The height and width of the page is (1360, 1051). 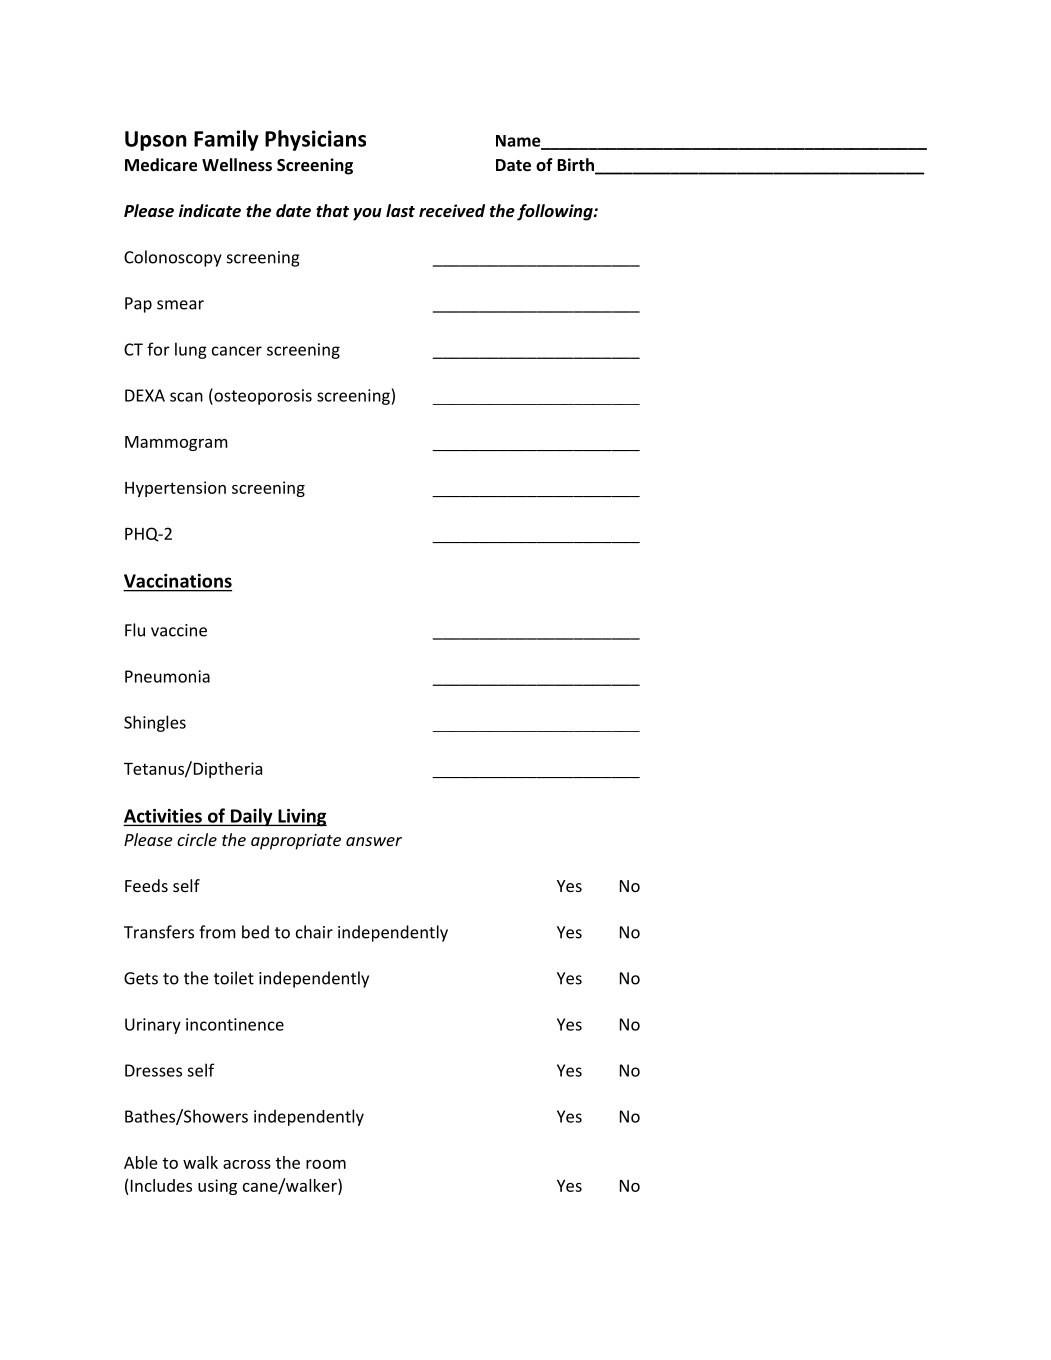 I want to click on Pneumonia, so click(x=167, y=676).
